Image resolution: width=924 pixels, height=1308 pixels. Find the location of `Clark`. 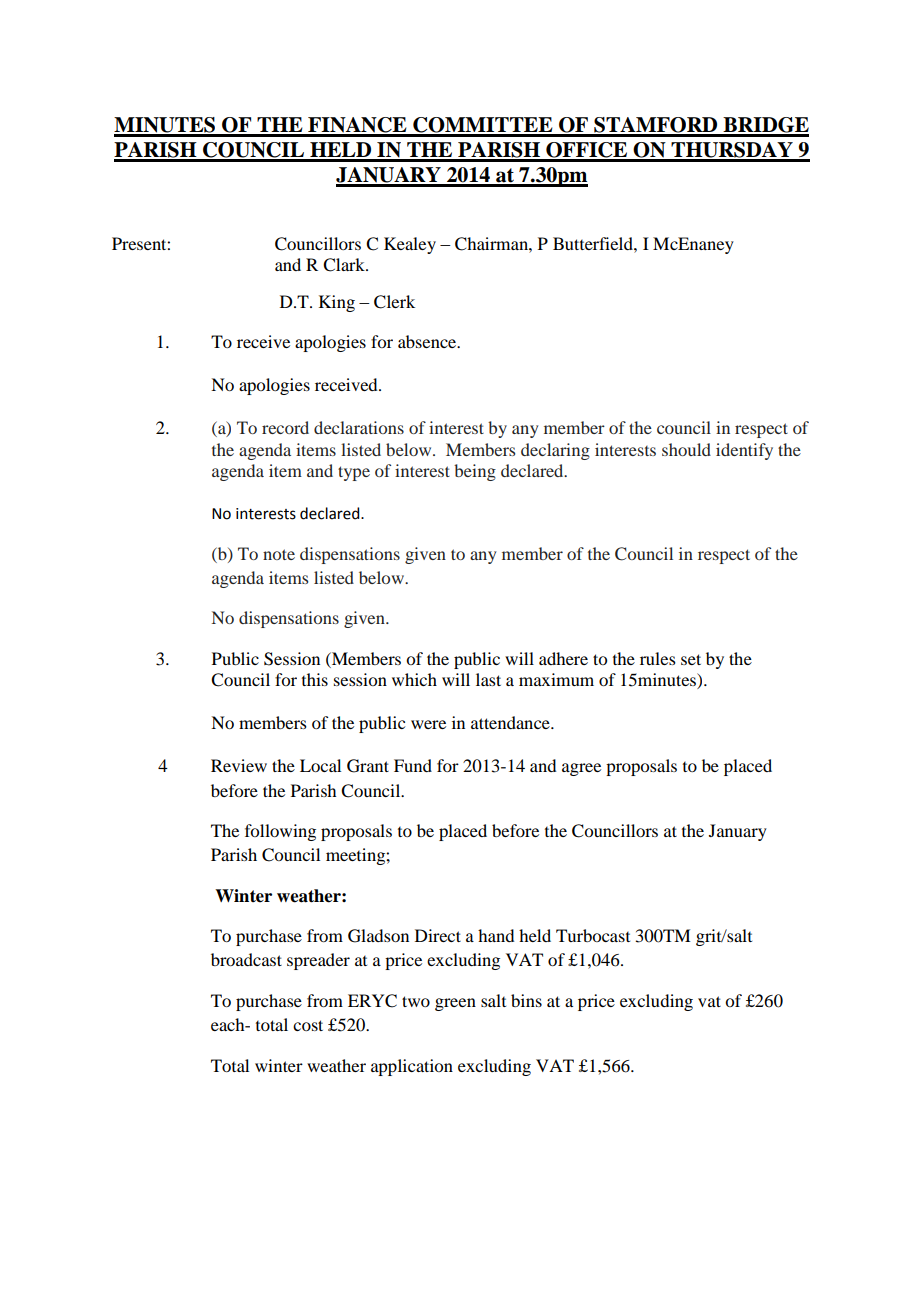

Clark is located at coordinates (345, 265).
